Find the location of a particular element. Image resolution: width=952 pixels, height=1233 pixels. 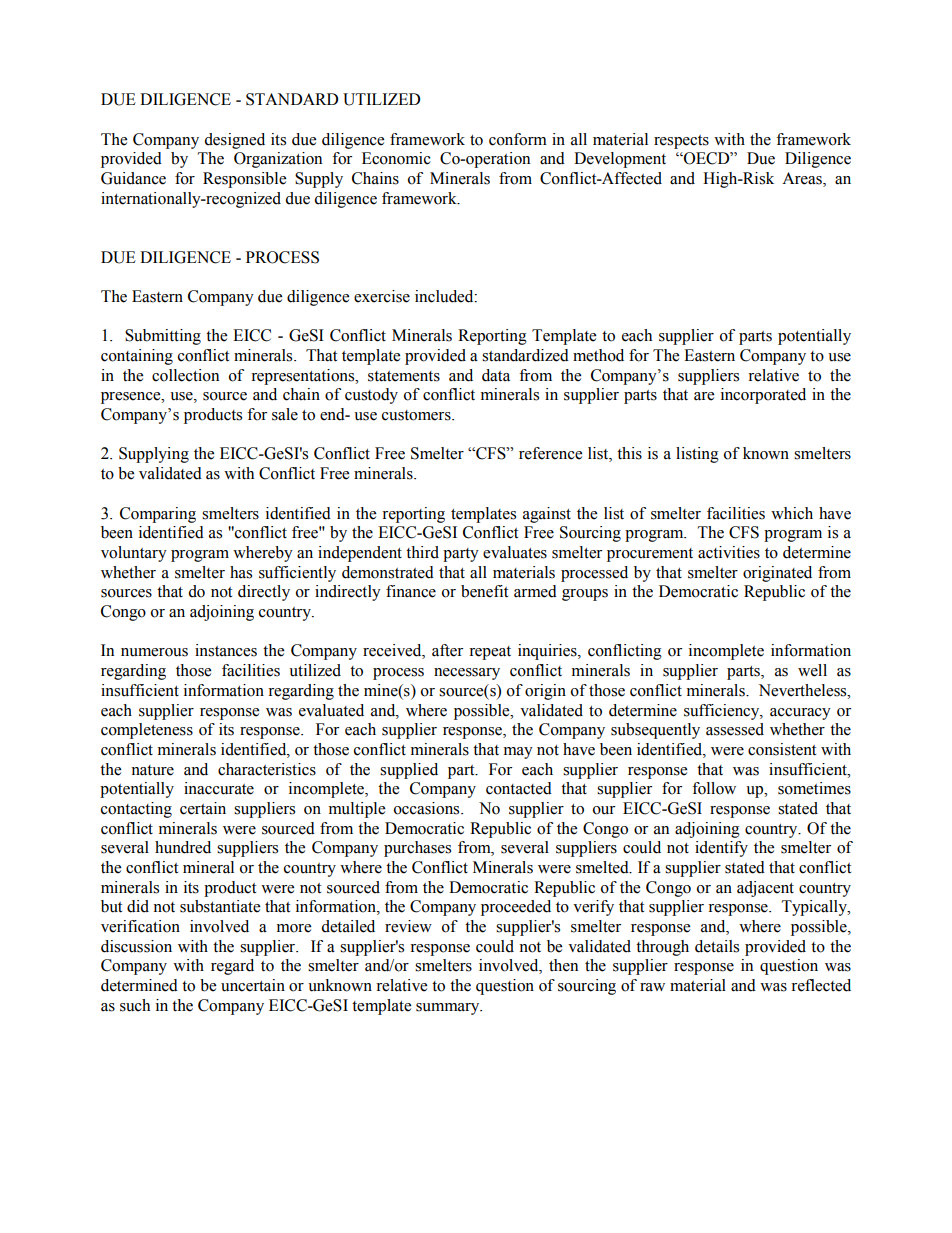

benefit is located at coordinates (484, 591).
